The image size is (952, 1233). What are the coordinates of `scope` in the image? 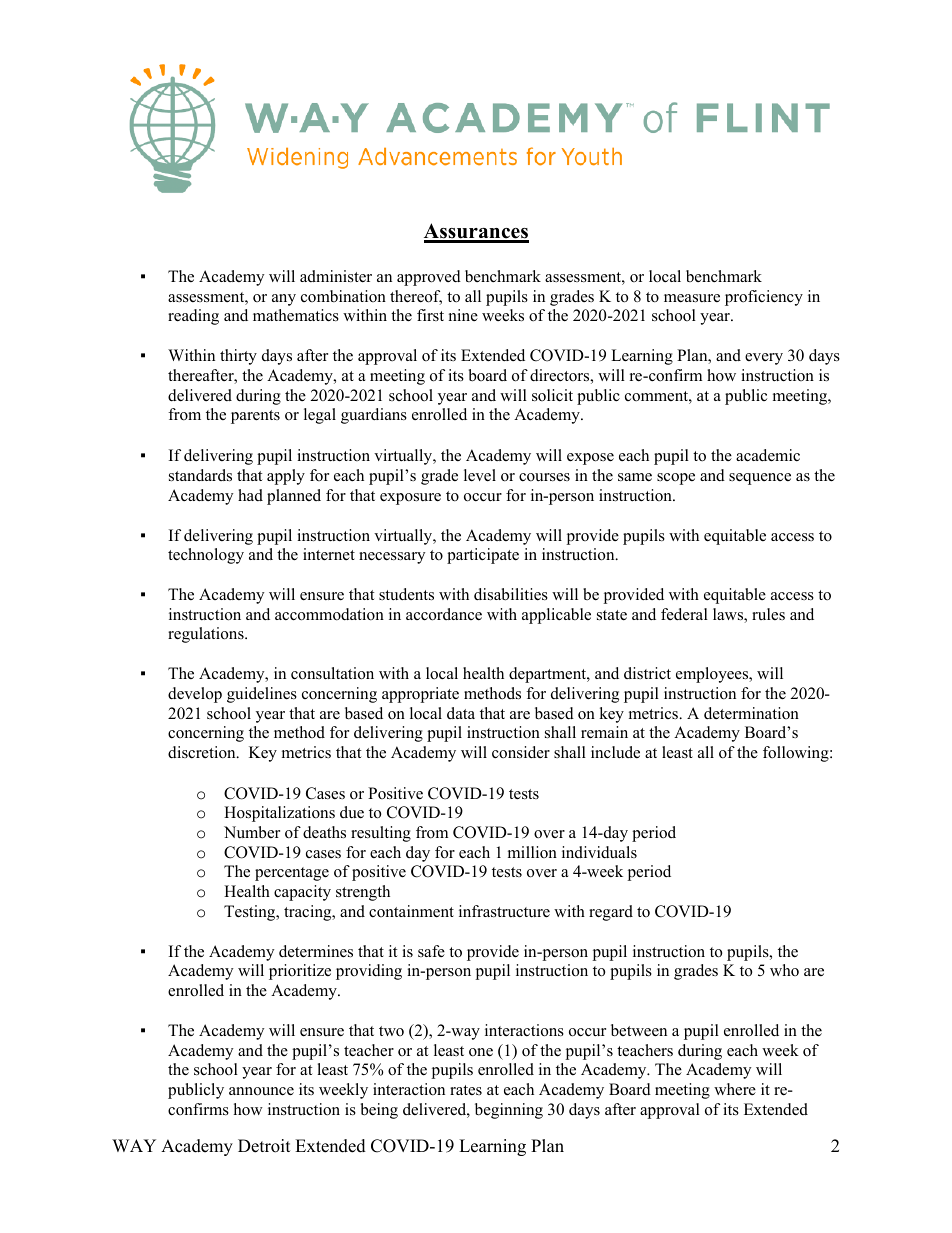 It's located at (676, 479).
